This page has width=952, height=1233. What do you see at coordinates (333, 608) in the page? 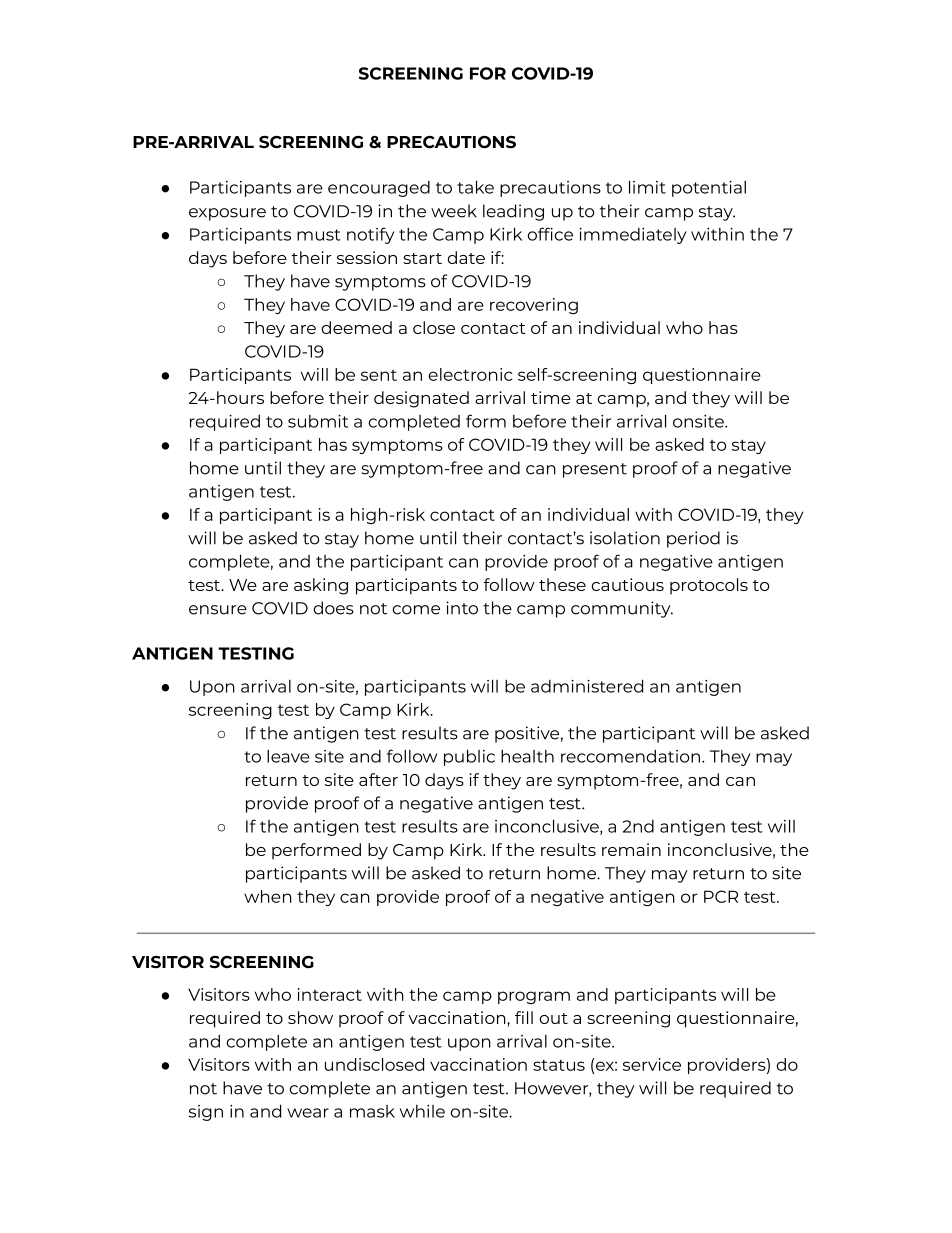
I see `does` at bounding box center [333, 608].
